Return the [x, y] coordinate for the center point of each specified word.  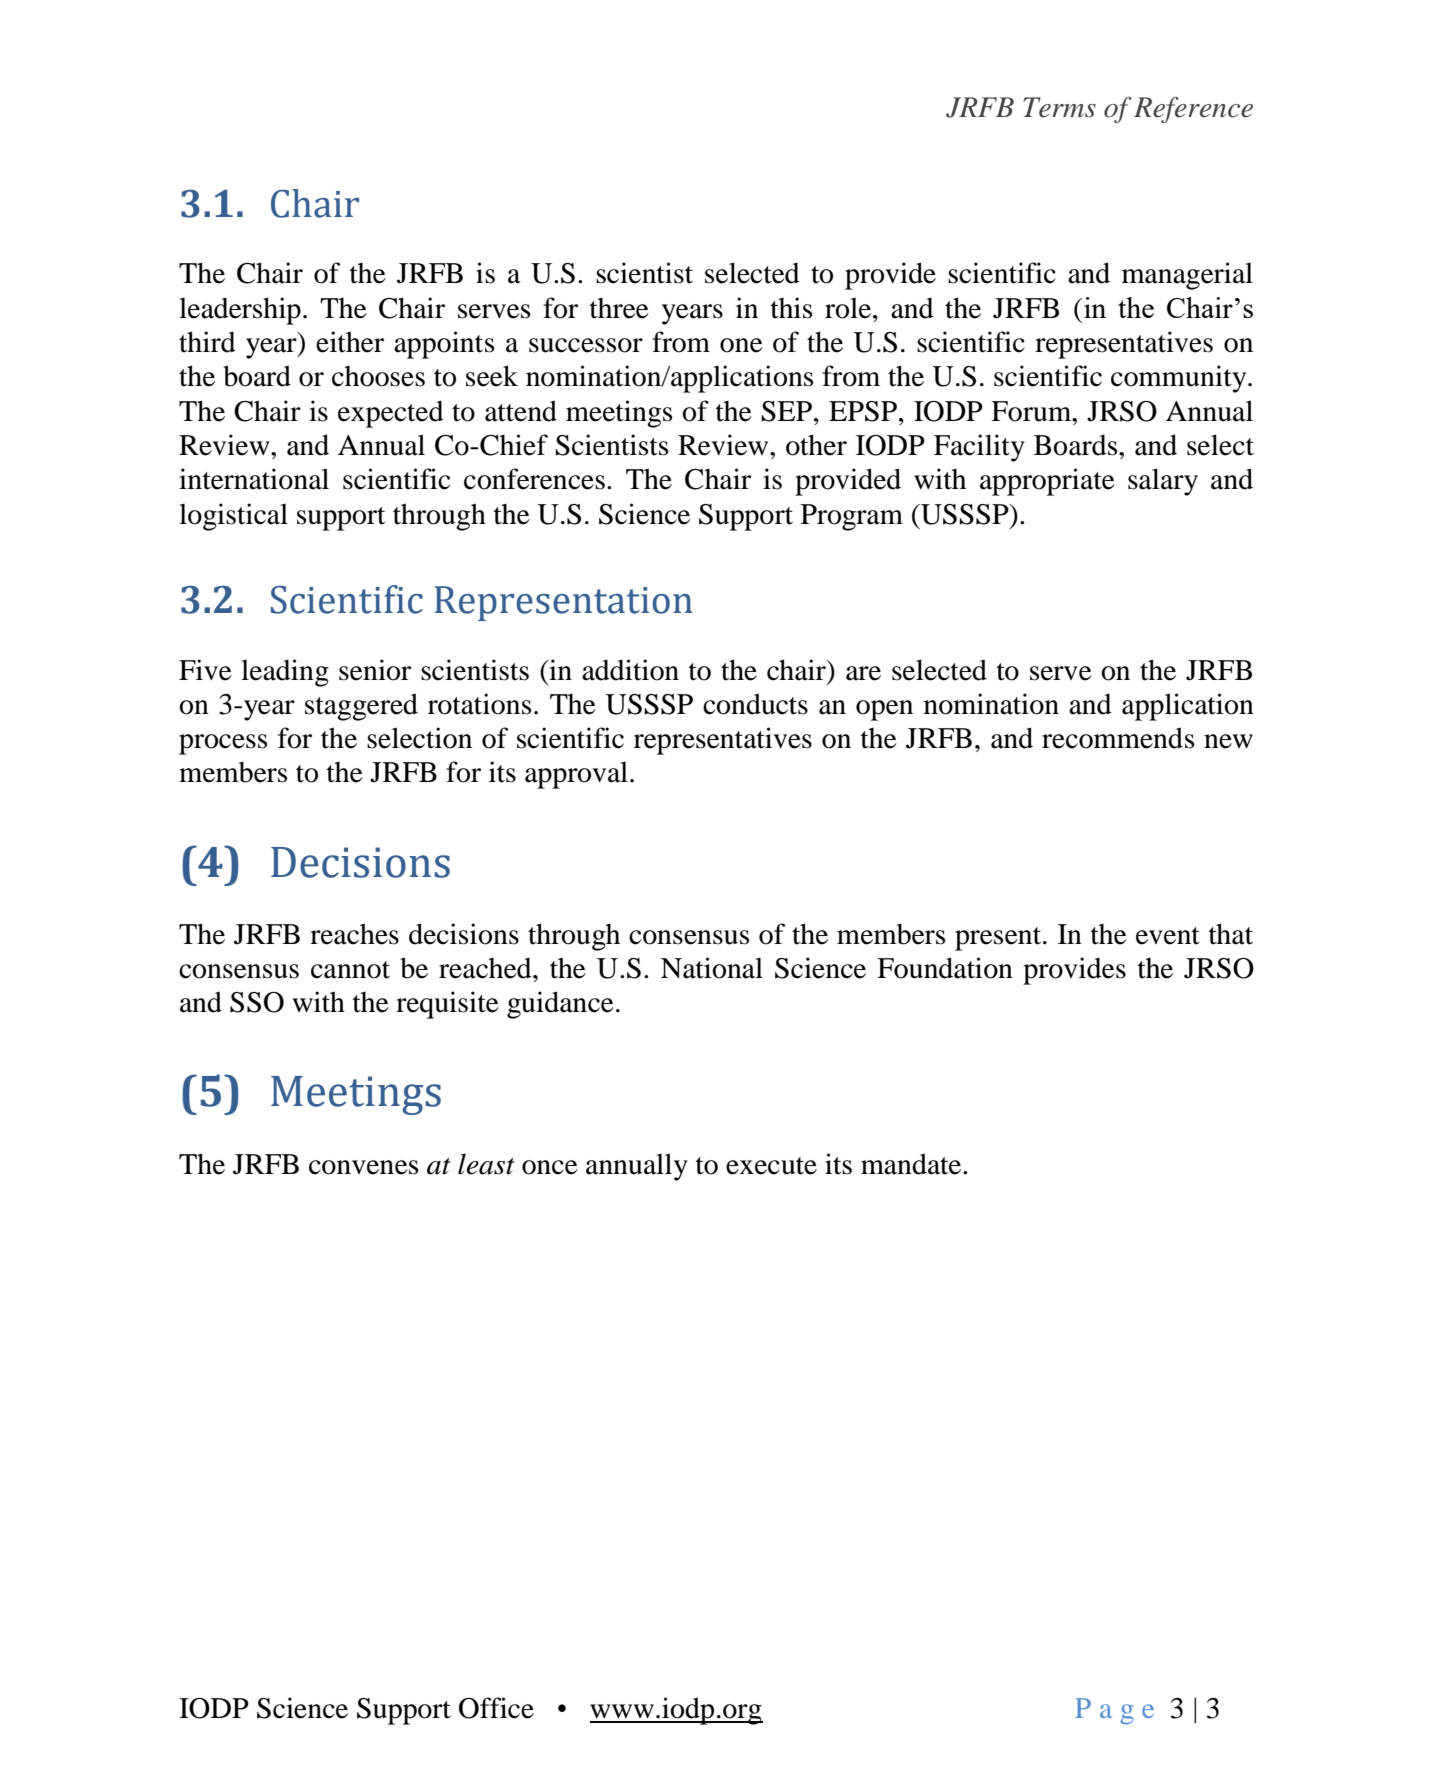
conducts [755, 704]
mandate [912, 1164]
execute [771, 1166]
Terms [1059, 107]
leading [285, 673]
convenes [363, 1167]
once [550, 1167]
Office [496, 1708]
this [791, 308]
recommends [1118, 738]
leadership [240, 311]
